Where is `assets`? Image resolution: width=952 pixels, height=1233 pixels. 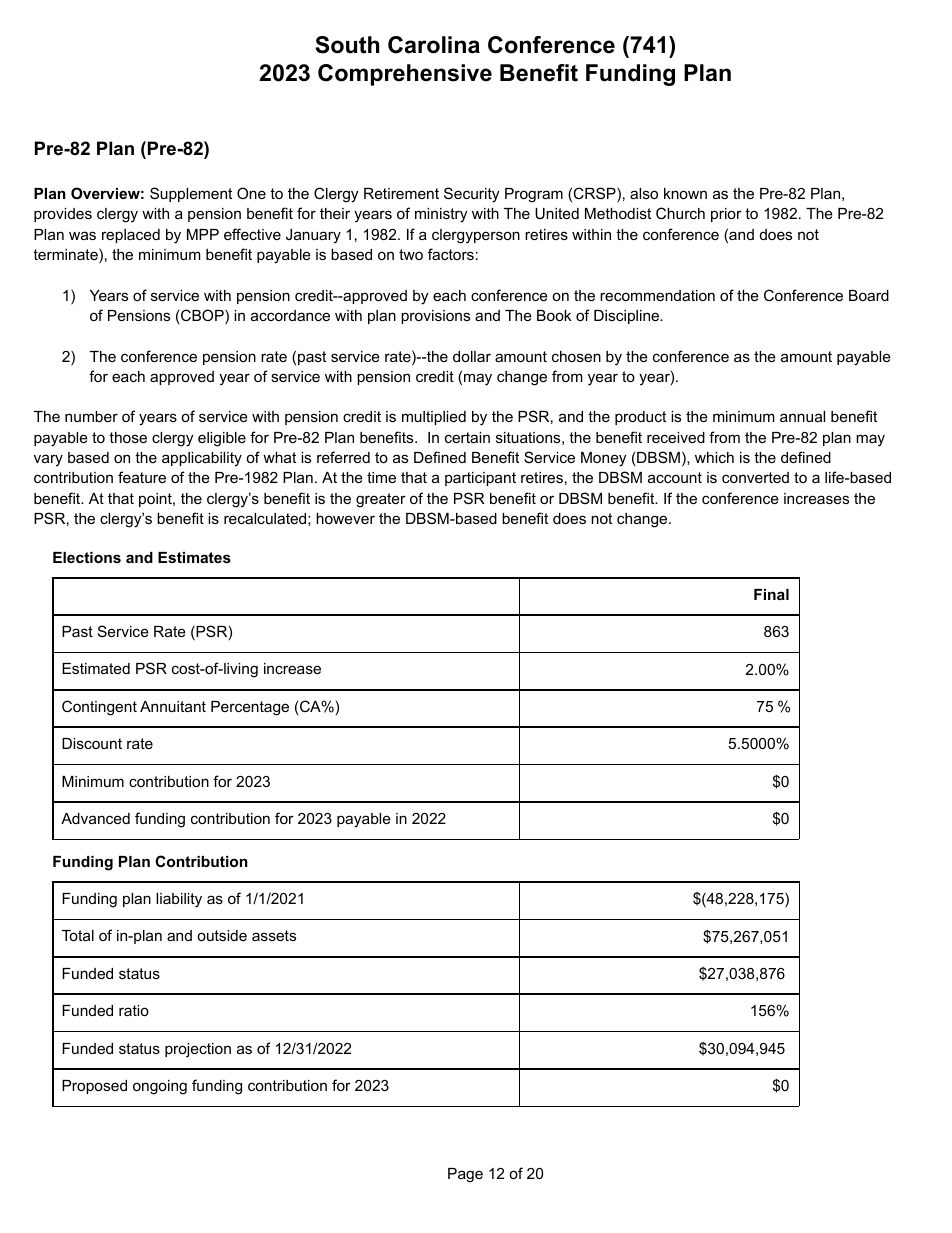
assets is located at coordinates (274, 935).
